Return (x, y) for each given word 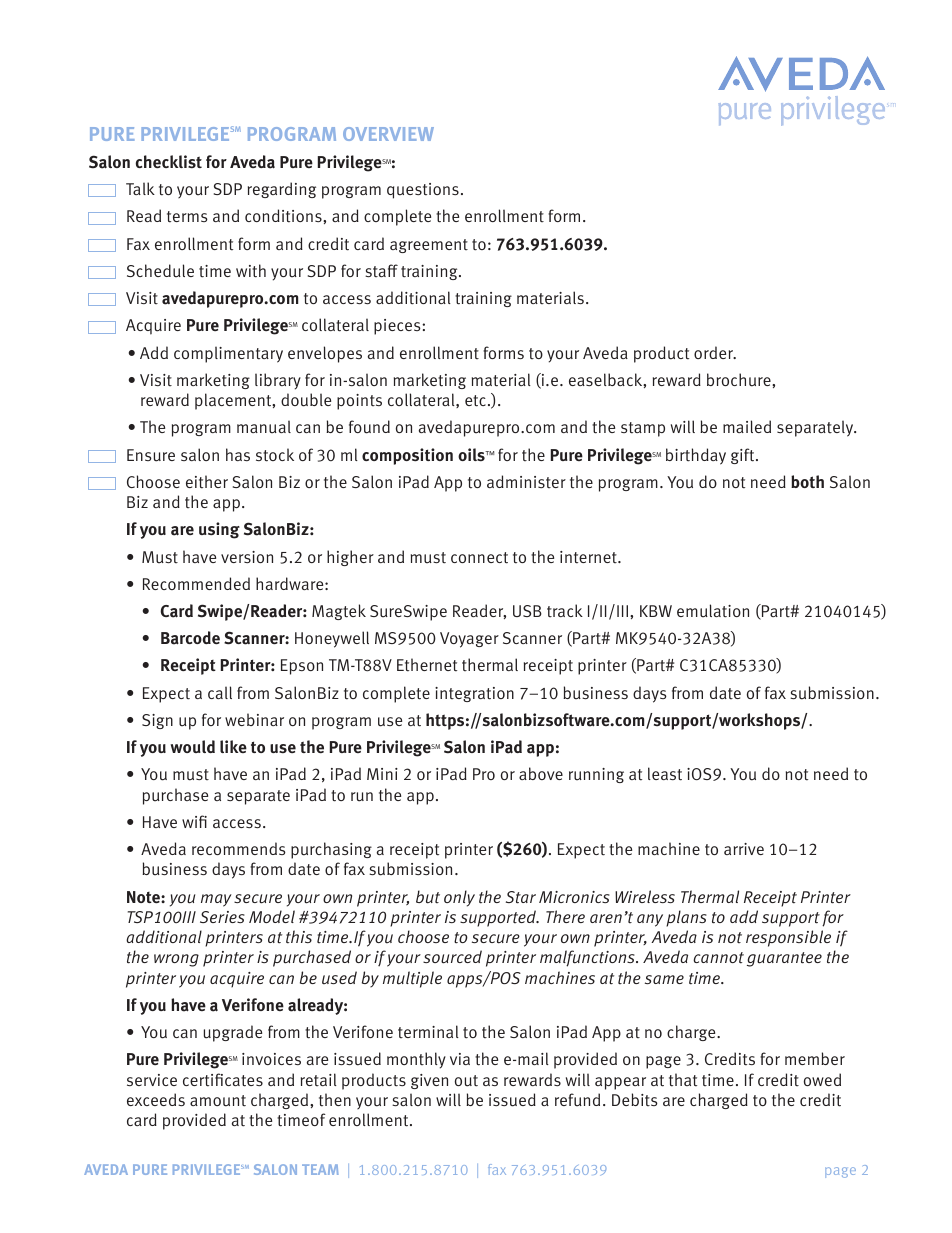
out (466, 1081)
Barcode (190, 638)
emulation (713, 611)
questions (423, 191)
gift (744, 456)
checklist (169, 161)
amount (218, 1101)
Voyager (469, 640)
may (216, 900)
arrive (744, 849)
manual (264, 427)
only (459, 898)
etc (475, 401)
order (715, 352)
